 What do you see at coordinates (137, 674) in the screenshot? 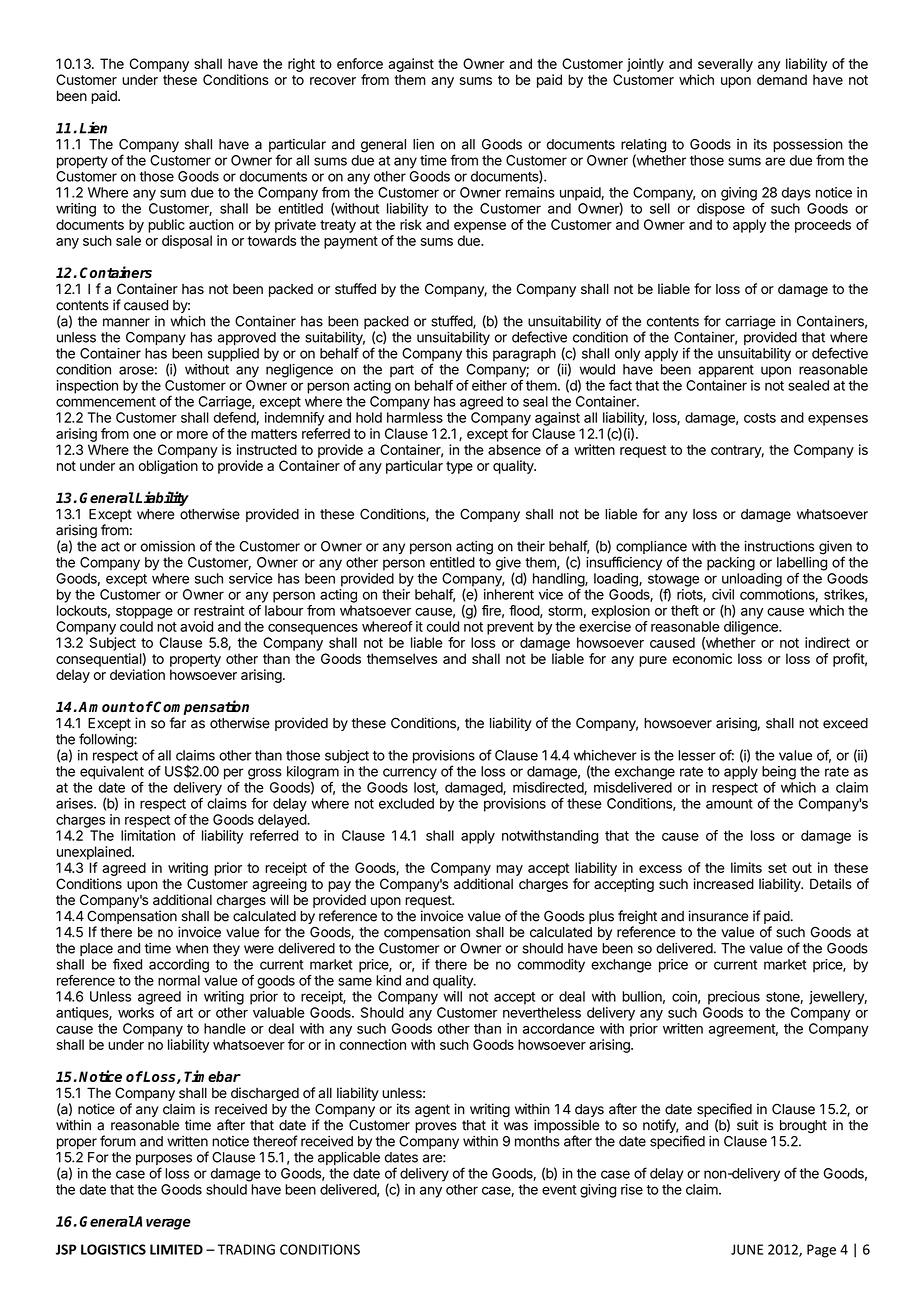
I see `deviation` at bounding box center [137, 674].
